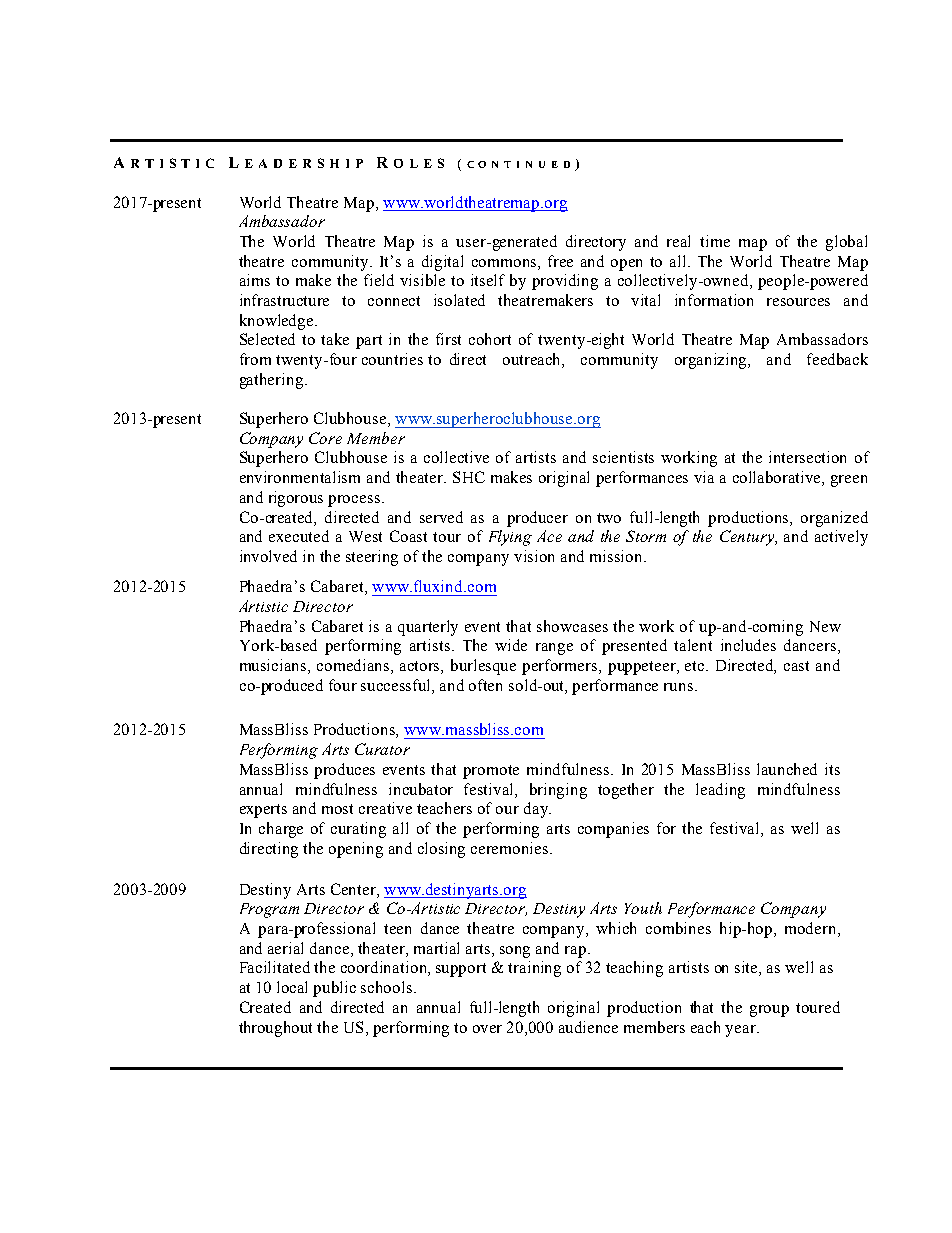 The height and width of the screenshot is (1233, 952). I want to click on curating, so click(358, 830).
